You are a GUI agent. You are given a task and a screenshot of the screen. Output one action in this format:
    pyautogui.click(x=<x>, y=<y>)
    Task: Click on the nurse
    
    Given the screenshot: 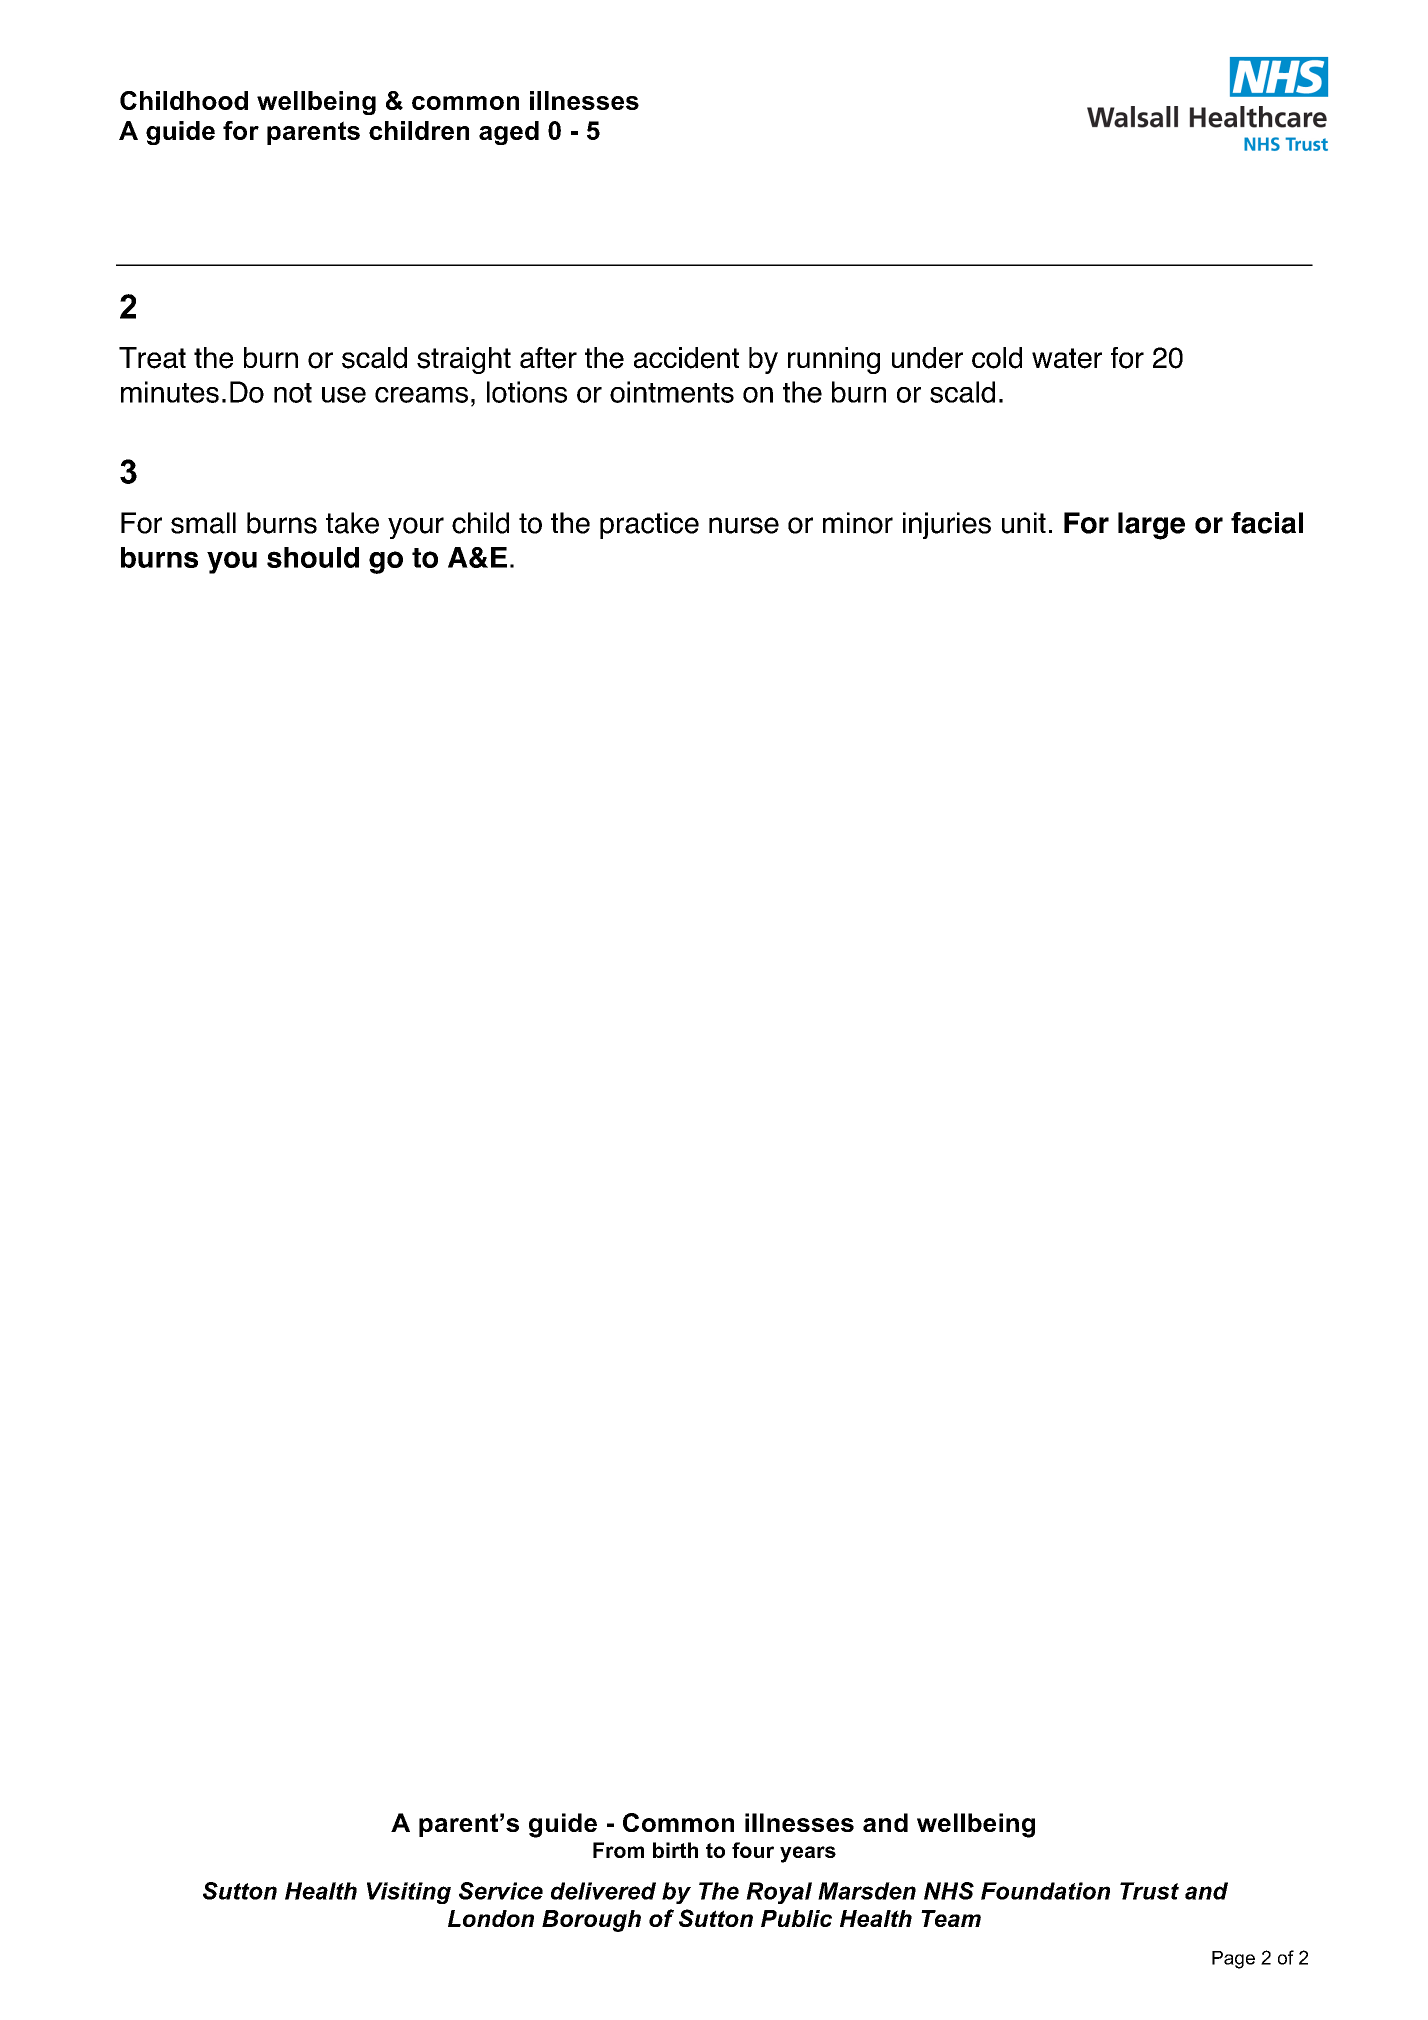 What is the action you would take?
    pyautogui.click(x=744, y=525)
